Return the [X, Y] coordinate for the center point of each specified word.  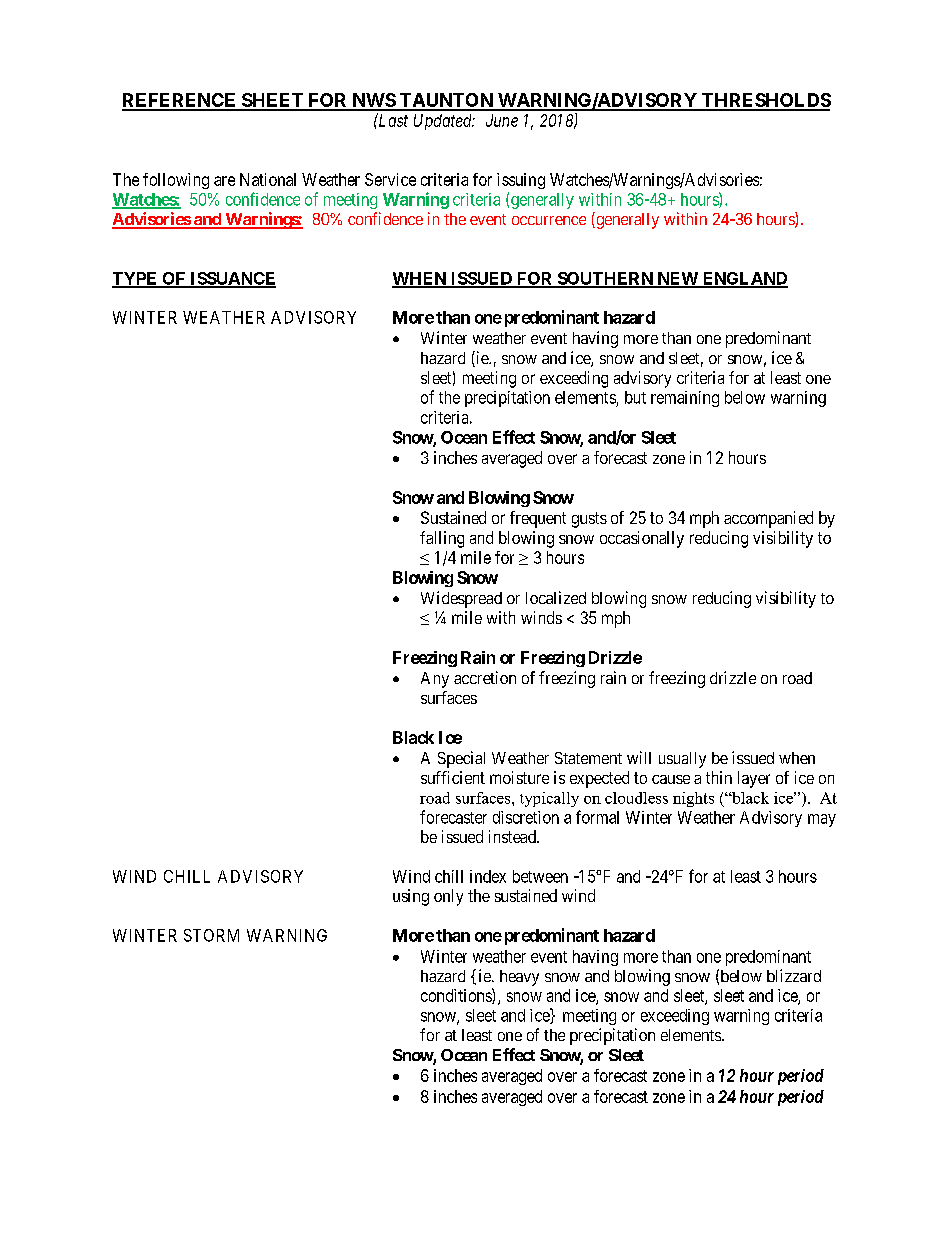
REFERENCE [180, 101]
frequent [538, 519]
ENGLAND [744, 279]
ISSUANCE [232, 279]
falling [442, 539]
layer [754, 779]
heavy [519, 978]
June [502, 120]
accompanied [768, 519]
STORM [211, 935]
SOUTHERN [605, 279]
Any [435, 680]
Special [461, 759]
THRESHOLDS [765, 101]
